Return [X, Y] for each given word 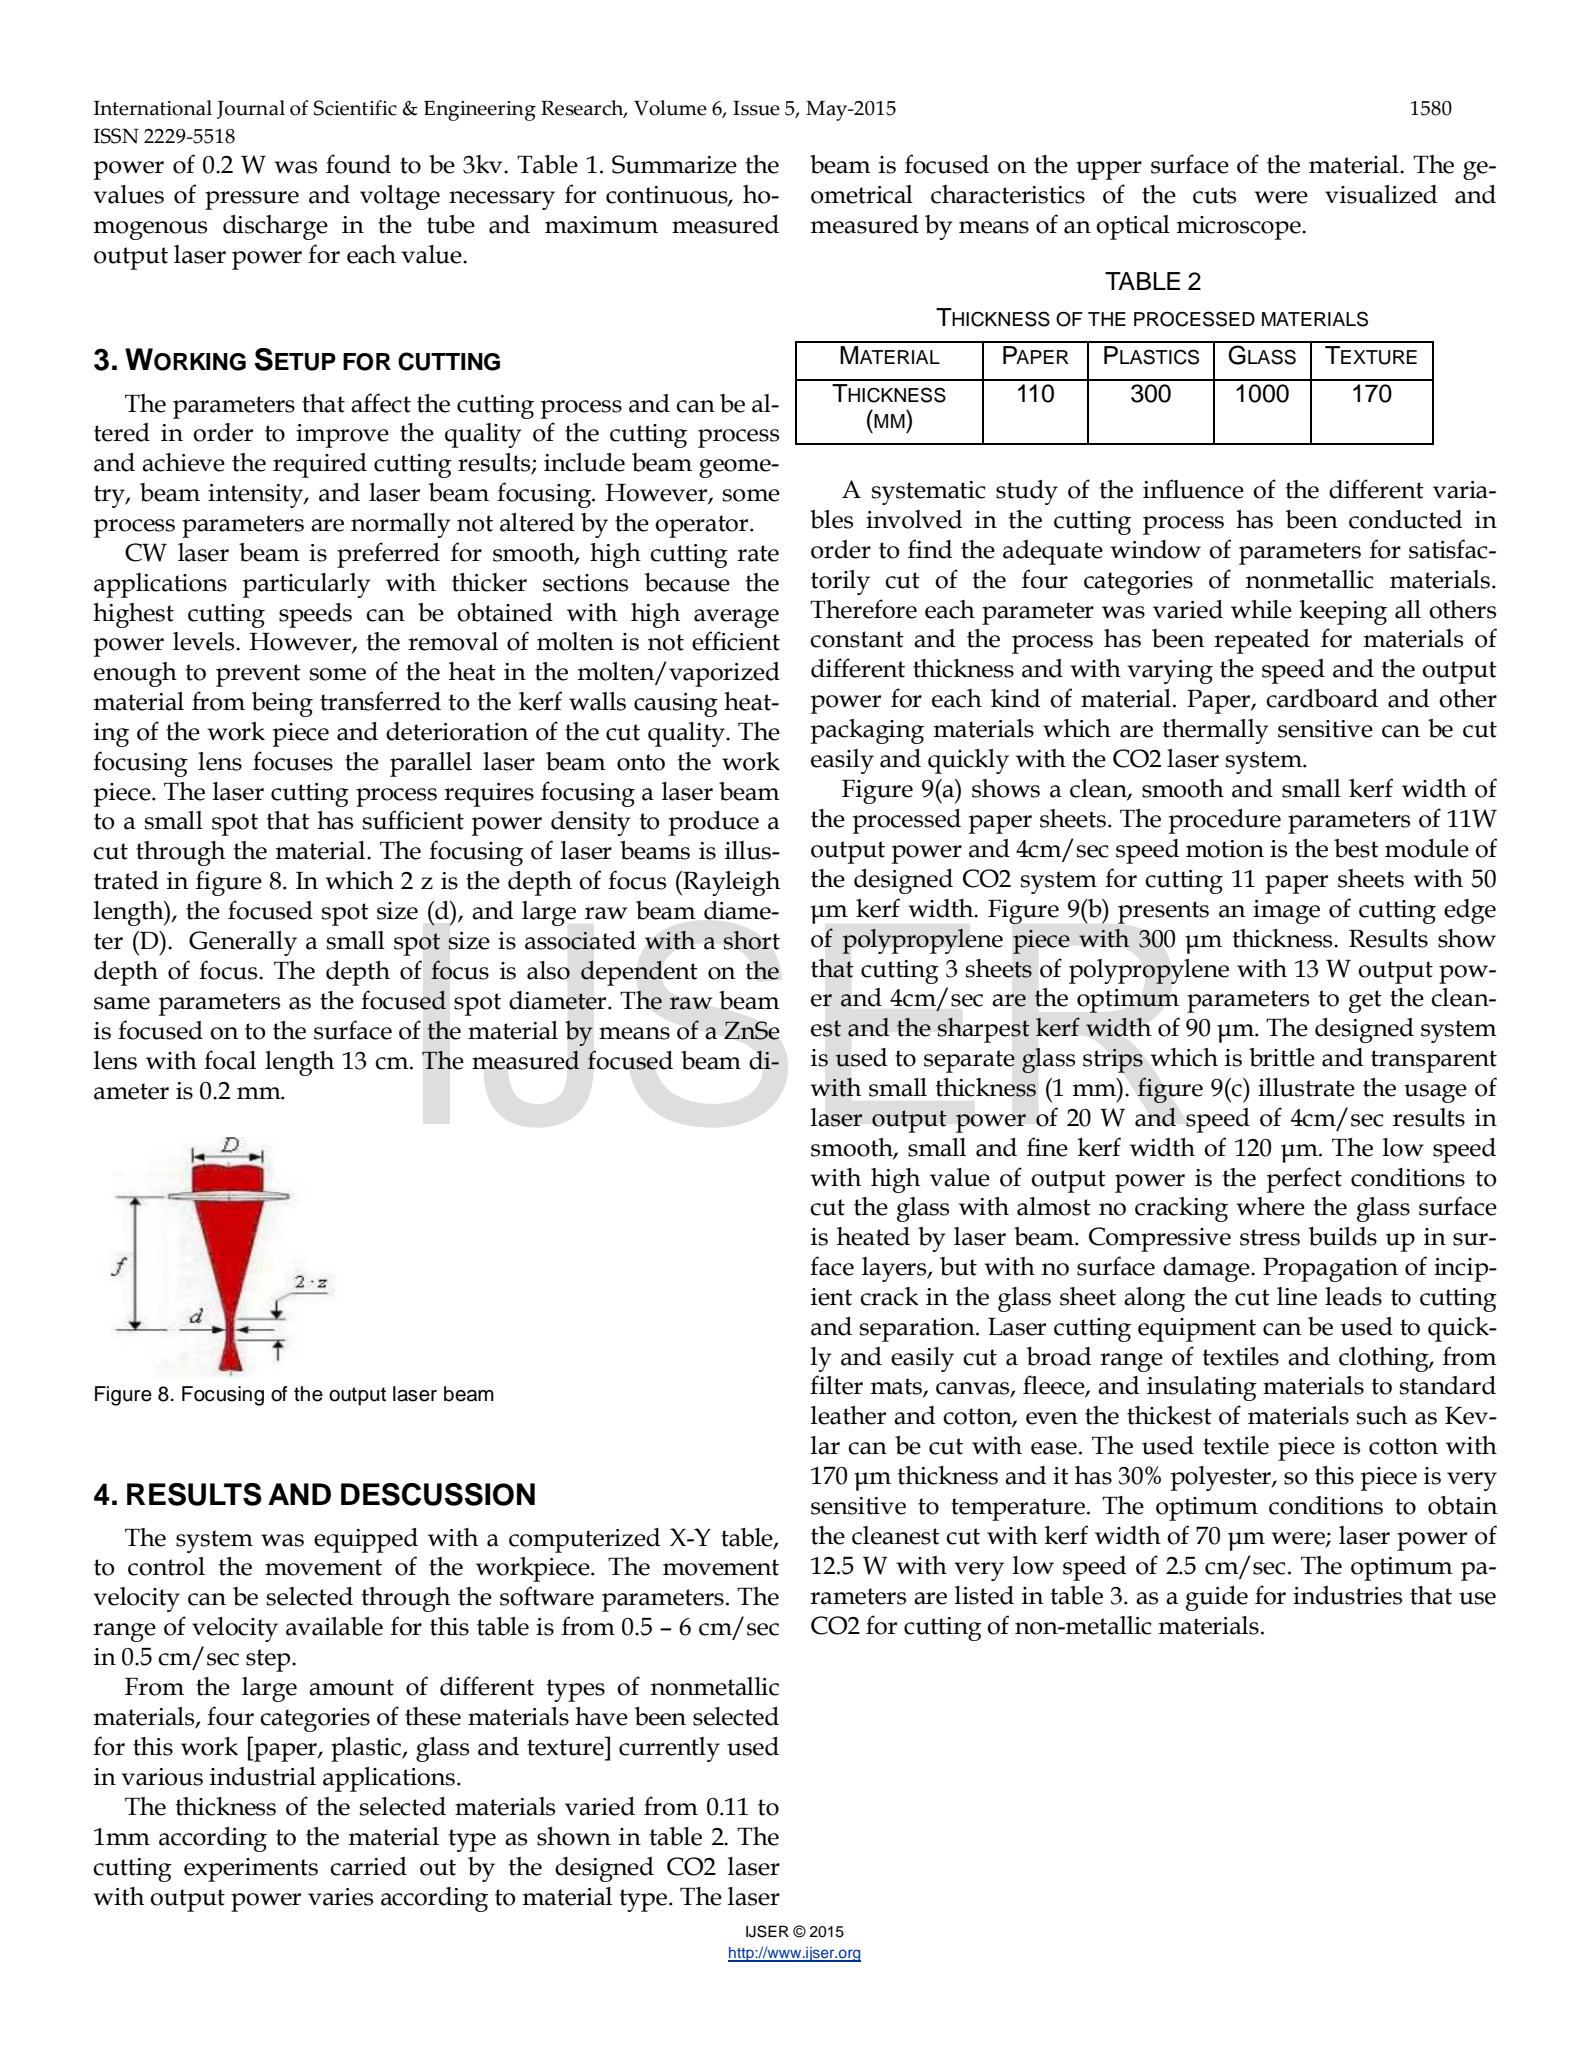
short [751, 940]
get [1365, 1001]
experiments [251, 1870]
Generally [243, 943]
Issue [756, 108]
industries [1347, 1595]
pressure [252, 200]
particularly [307, 585]
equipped [366, 1540]
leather [848, 1415]
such [1382, 1415]
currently [669, 1749]
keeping [1343, 612]
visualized [1381, 194]
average [736, 618]
